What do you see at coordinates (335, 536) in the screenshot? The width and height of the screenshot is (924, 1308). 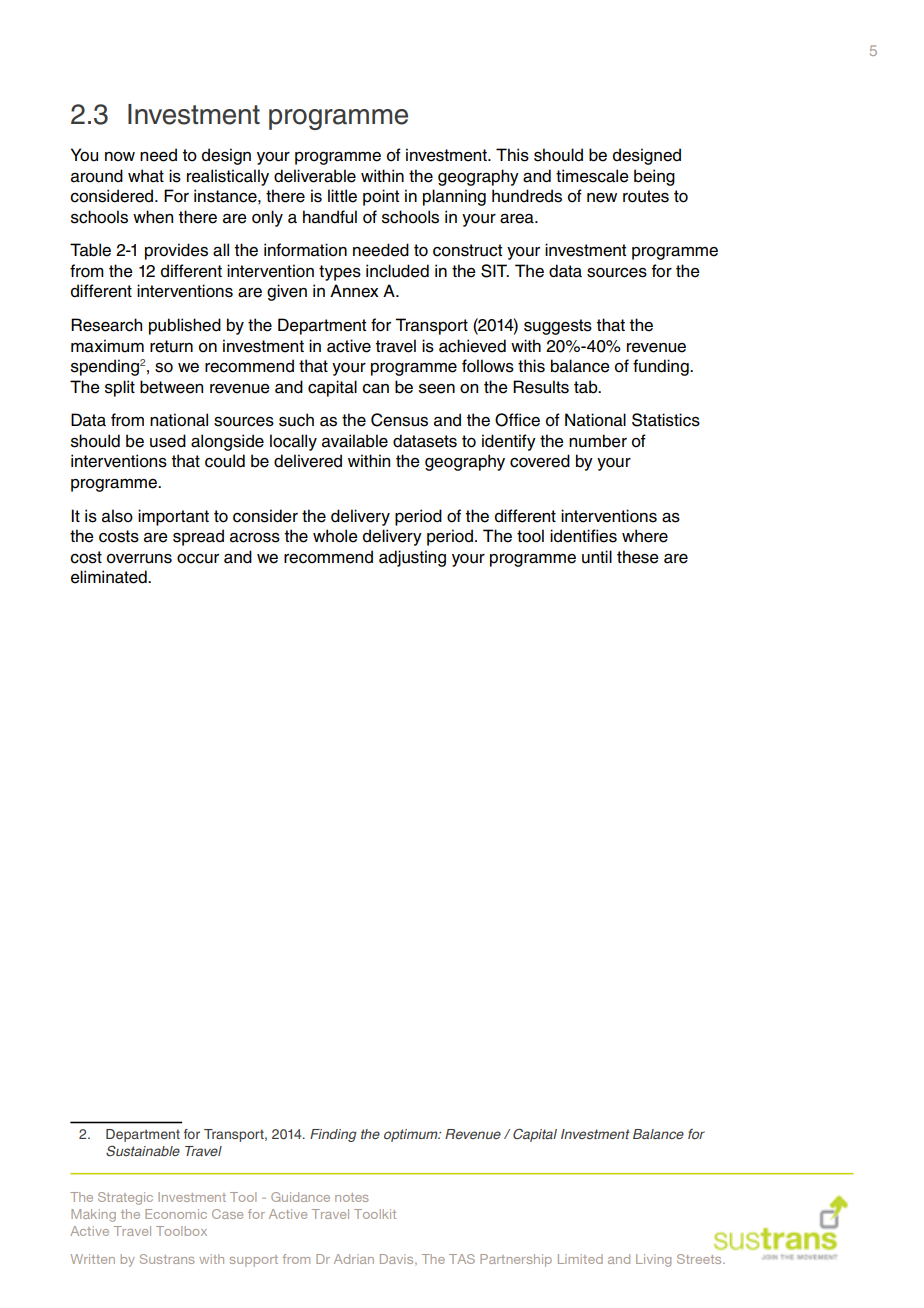 I see `whole` at bounding box center [335, 536].
